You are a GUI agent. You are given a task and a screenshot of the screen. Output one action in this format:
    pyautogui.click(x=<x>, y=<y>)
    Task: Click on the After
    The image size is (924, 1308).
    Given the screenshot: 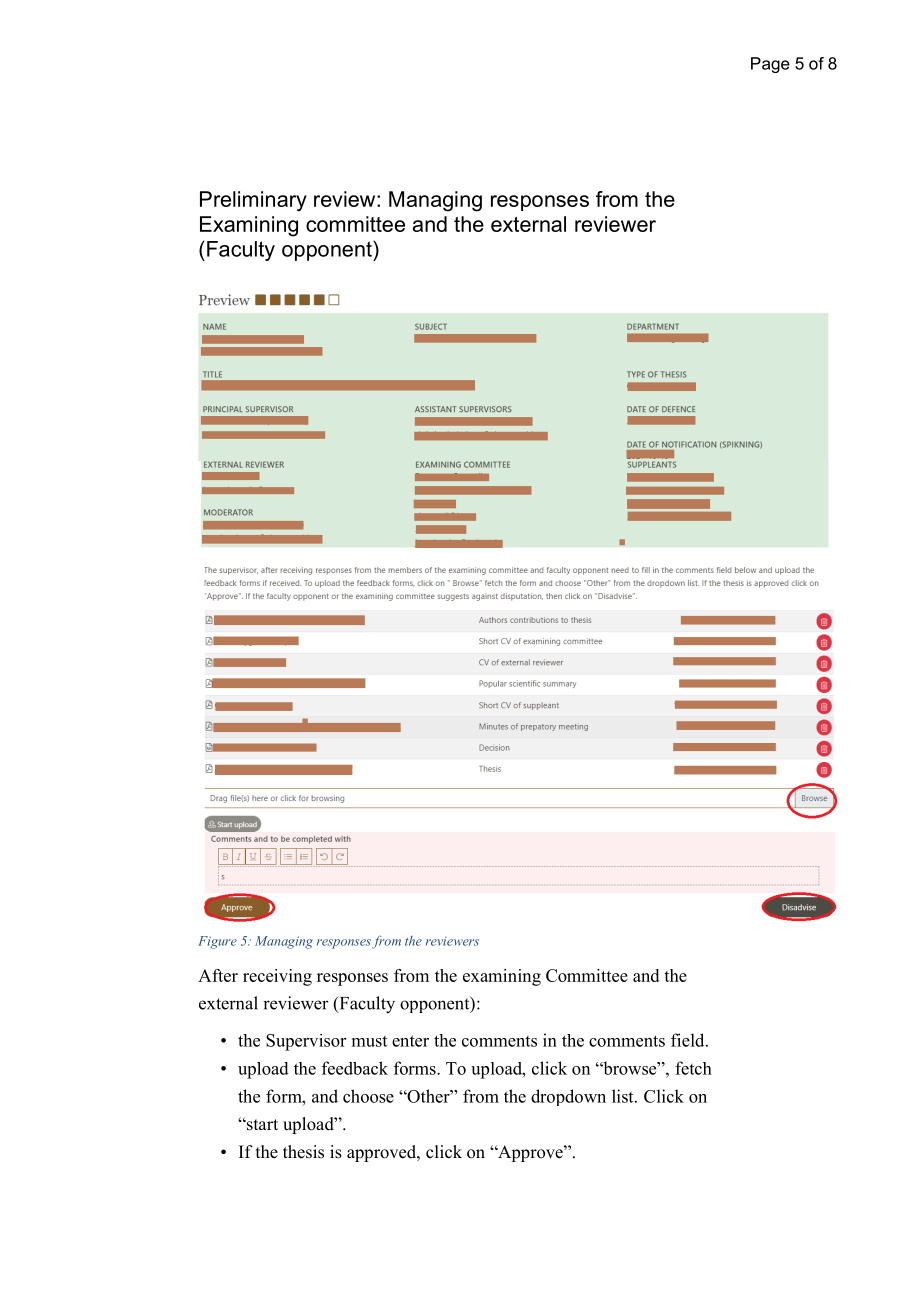 What is the action you would take?
    pyautogui.click(x=218, y=975)
